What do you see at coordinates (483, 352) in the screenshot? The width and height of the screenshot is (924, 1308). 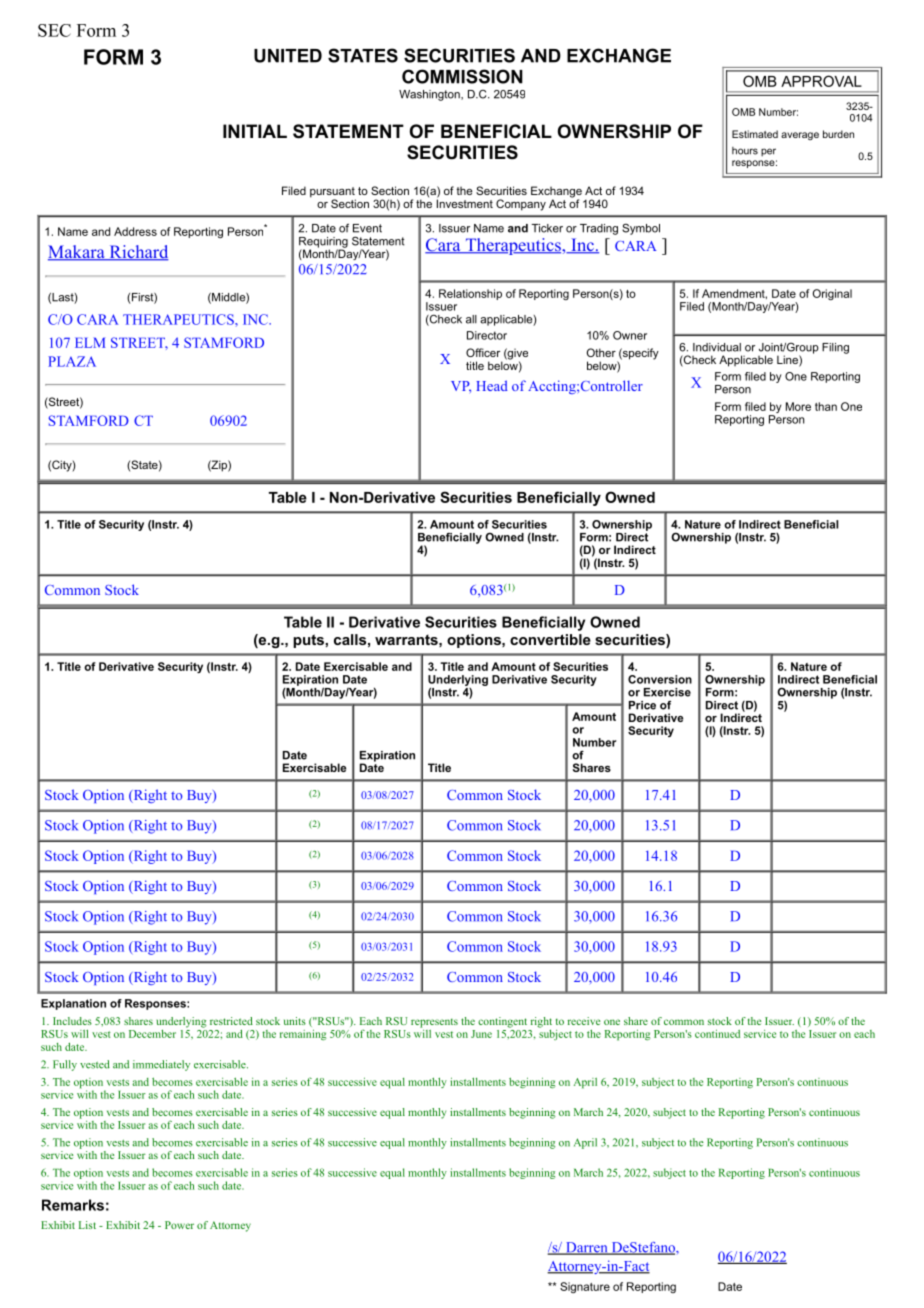 I see `Officer` at bounding box center [483, 352].
